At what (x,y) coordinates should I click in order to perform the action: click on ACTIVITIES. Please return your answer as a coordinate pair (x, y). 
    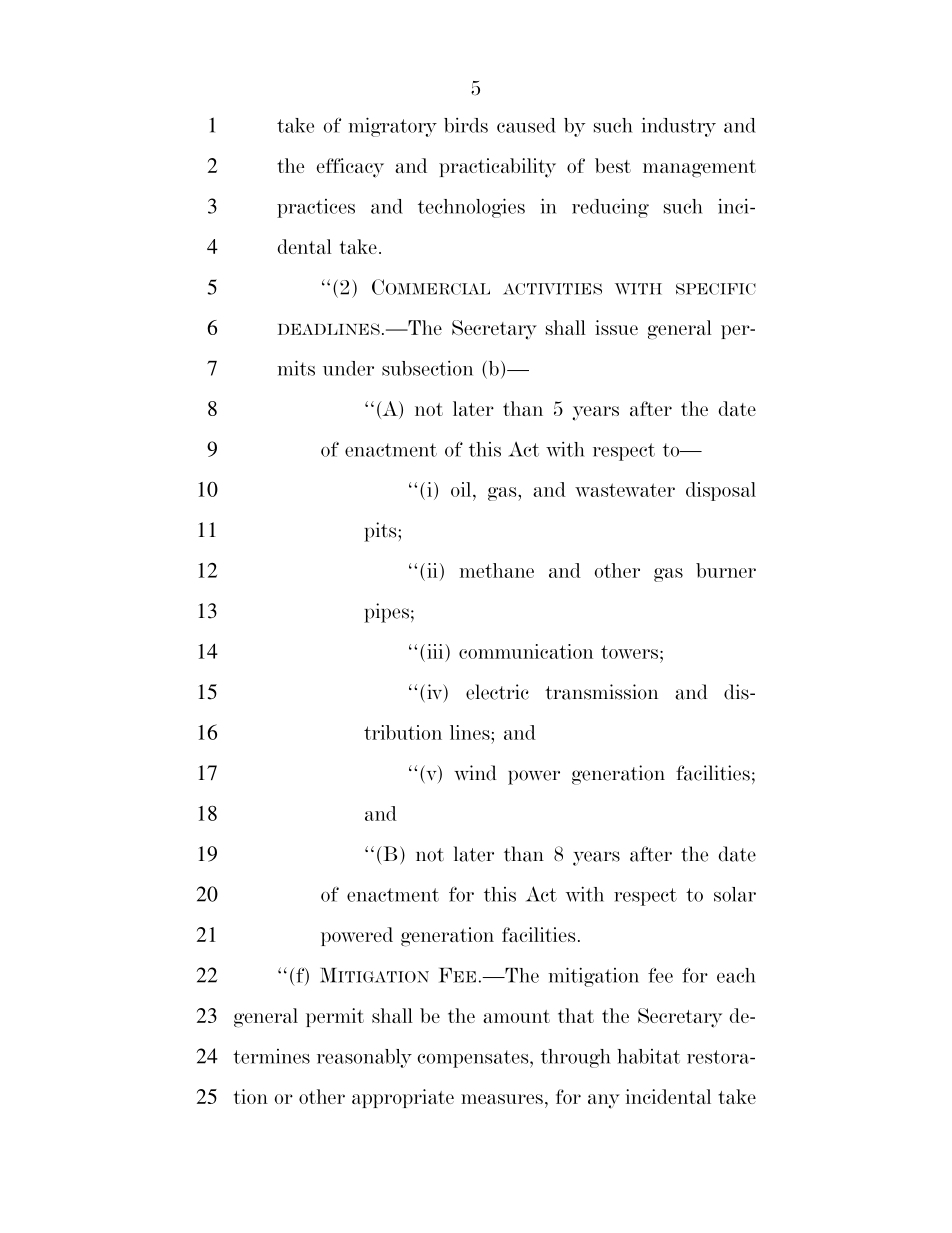
    Looking at the image, I should click on (552, 289).
